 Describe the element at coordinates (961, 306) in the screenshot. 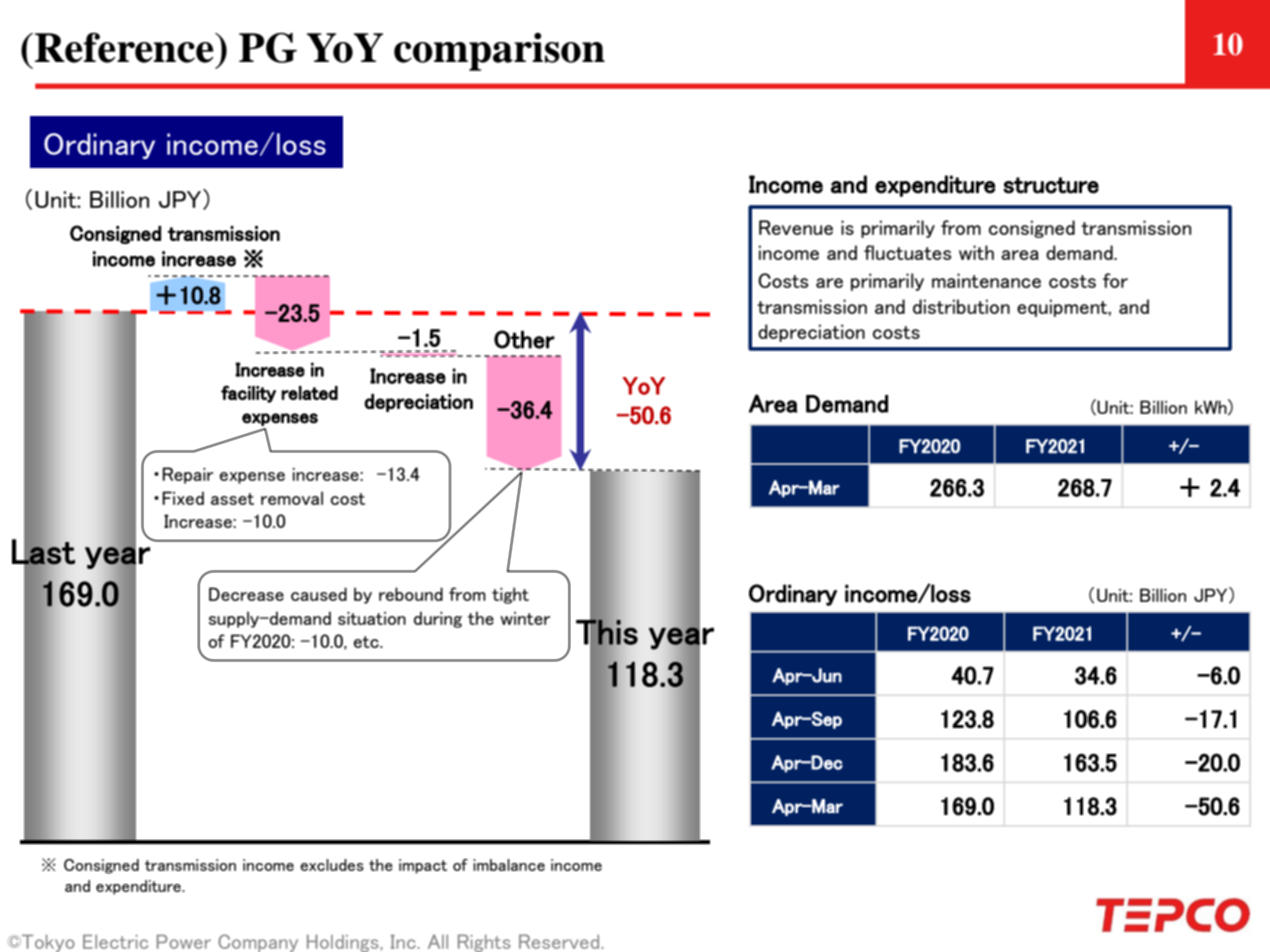

I see `distribution` at that location.
